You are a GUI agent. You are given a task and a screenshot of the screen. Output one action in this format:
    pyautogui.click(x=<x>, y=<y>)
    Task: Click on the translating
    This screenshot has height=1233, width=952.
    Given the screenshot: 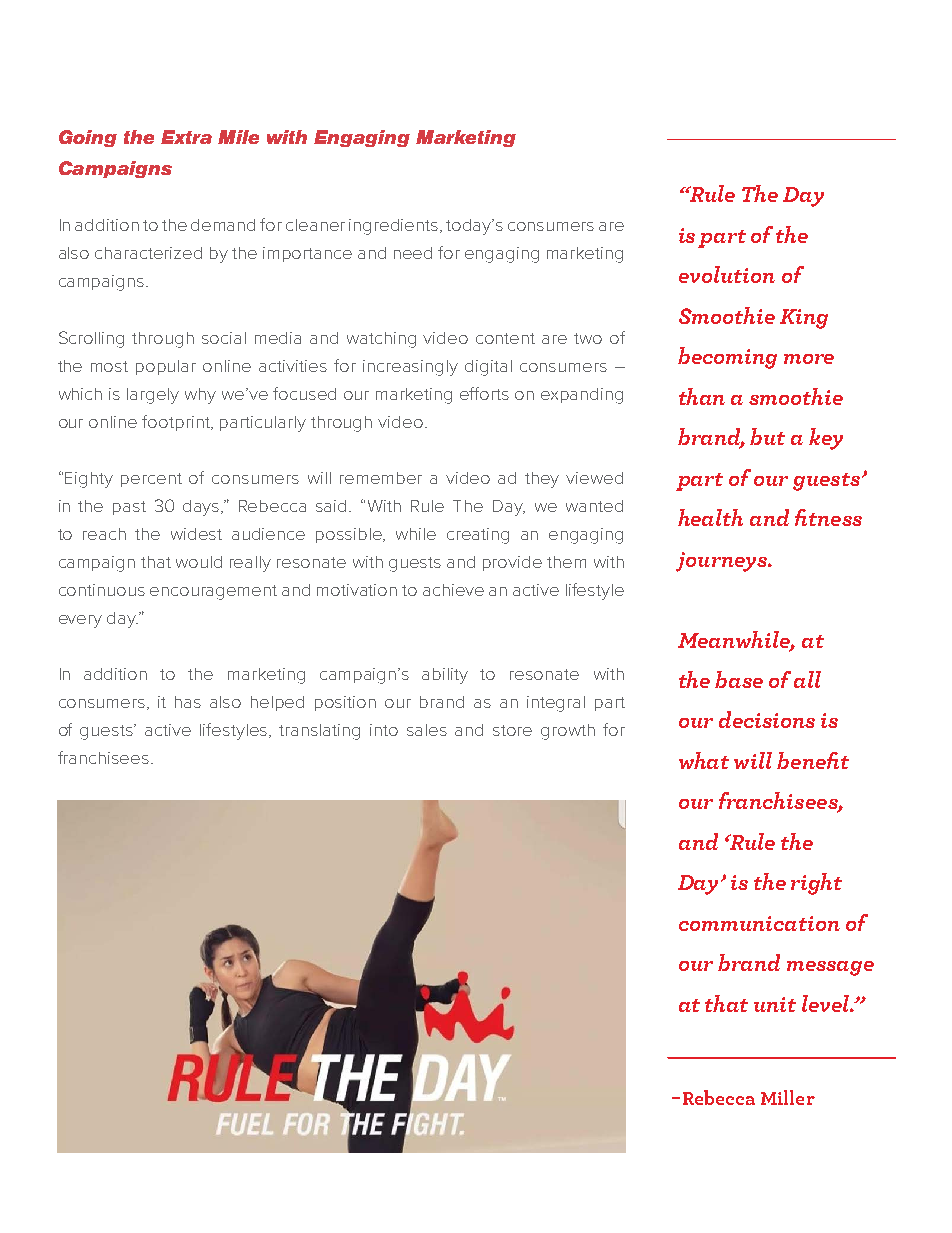 What is the action you would take?
    pyautogui.click(x=319, y=732)
